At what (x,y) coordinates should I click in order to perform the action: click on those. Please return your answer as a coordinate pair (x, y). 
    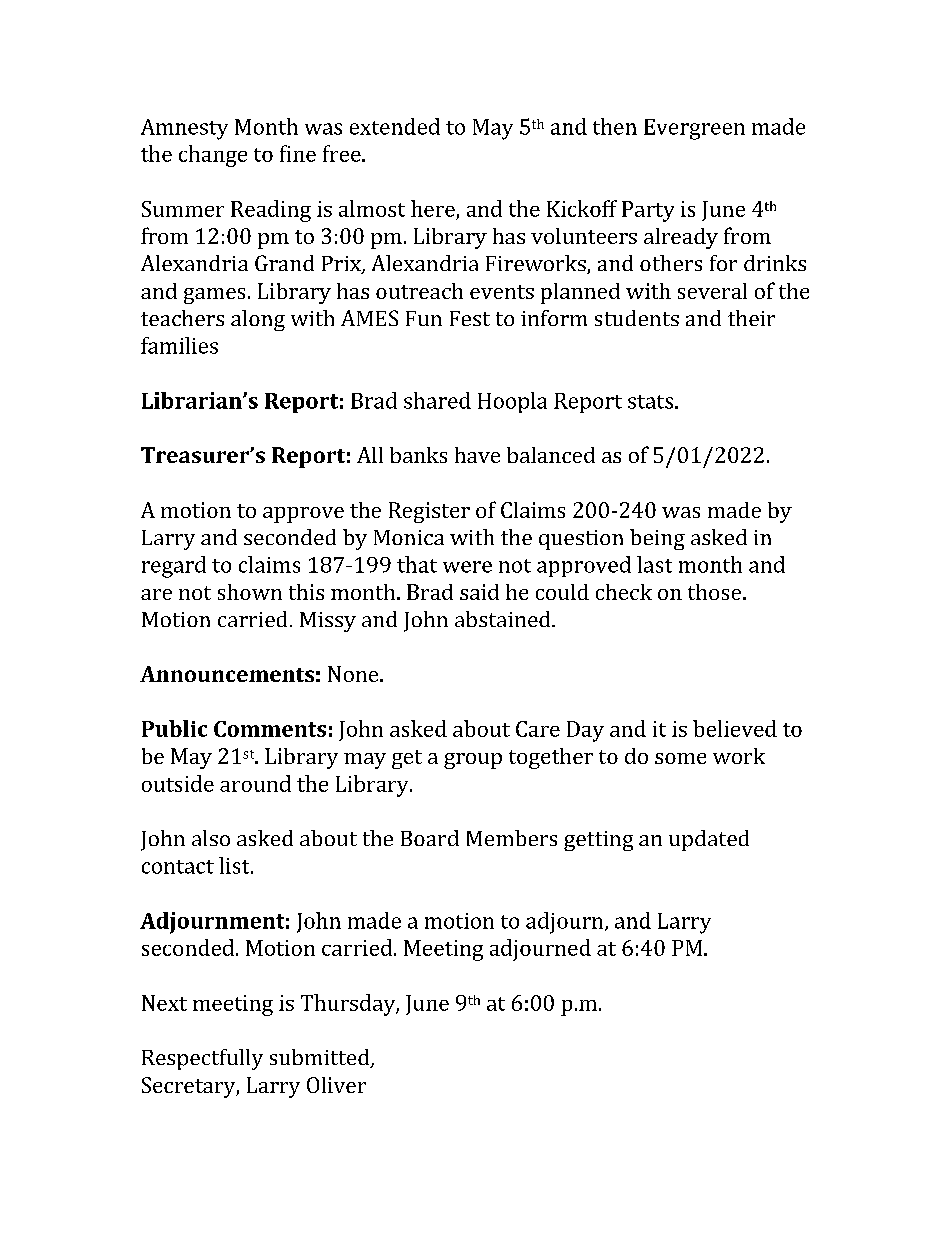
    Looking at the image, I should click on (714, 592).
